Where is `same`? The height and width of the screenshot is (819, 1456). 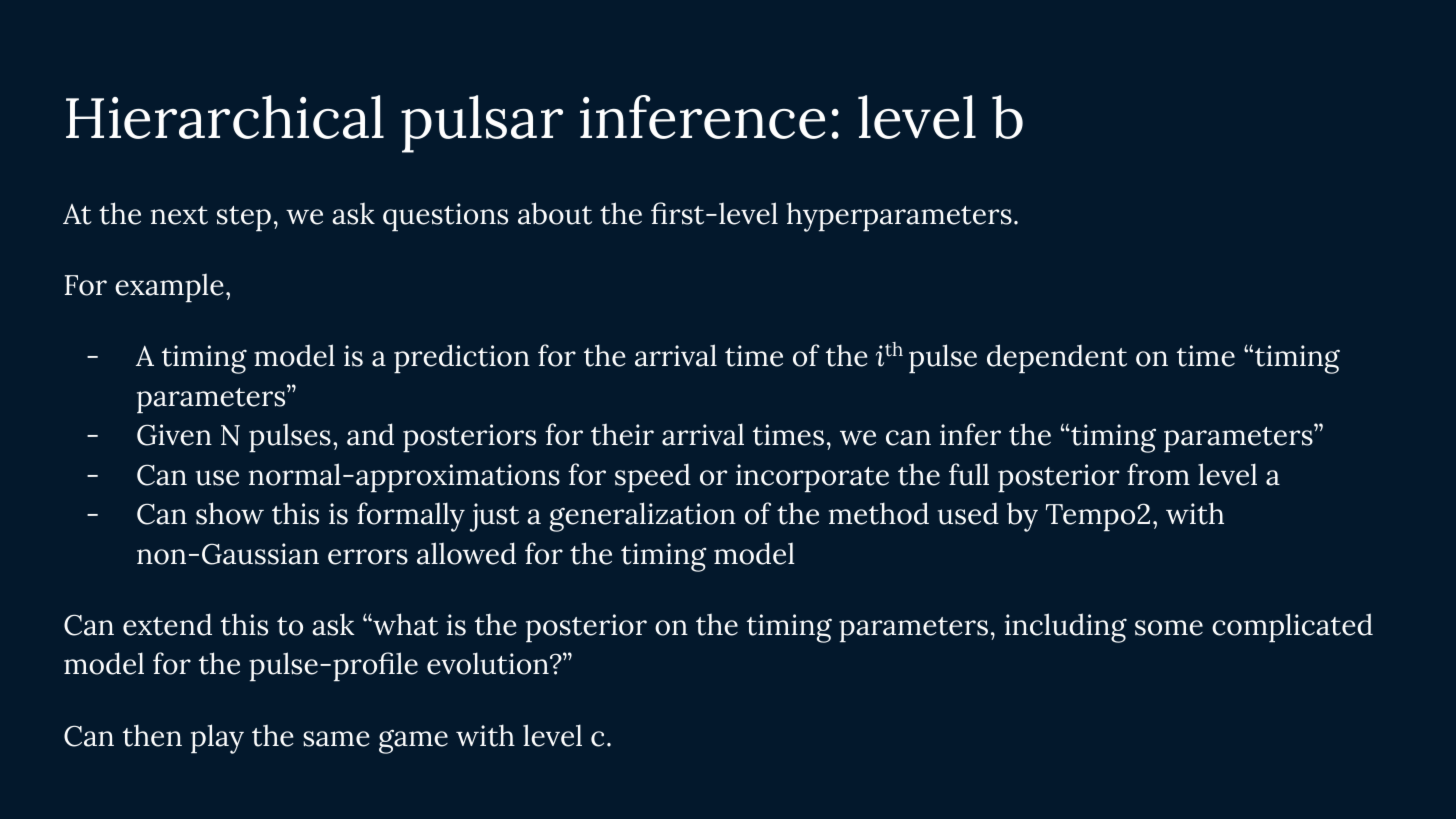
same is located at coordinates (336, 739).
